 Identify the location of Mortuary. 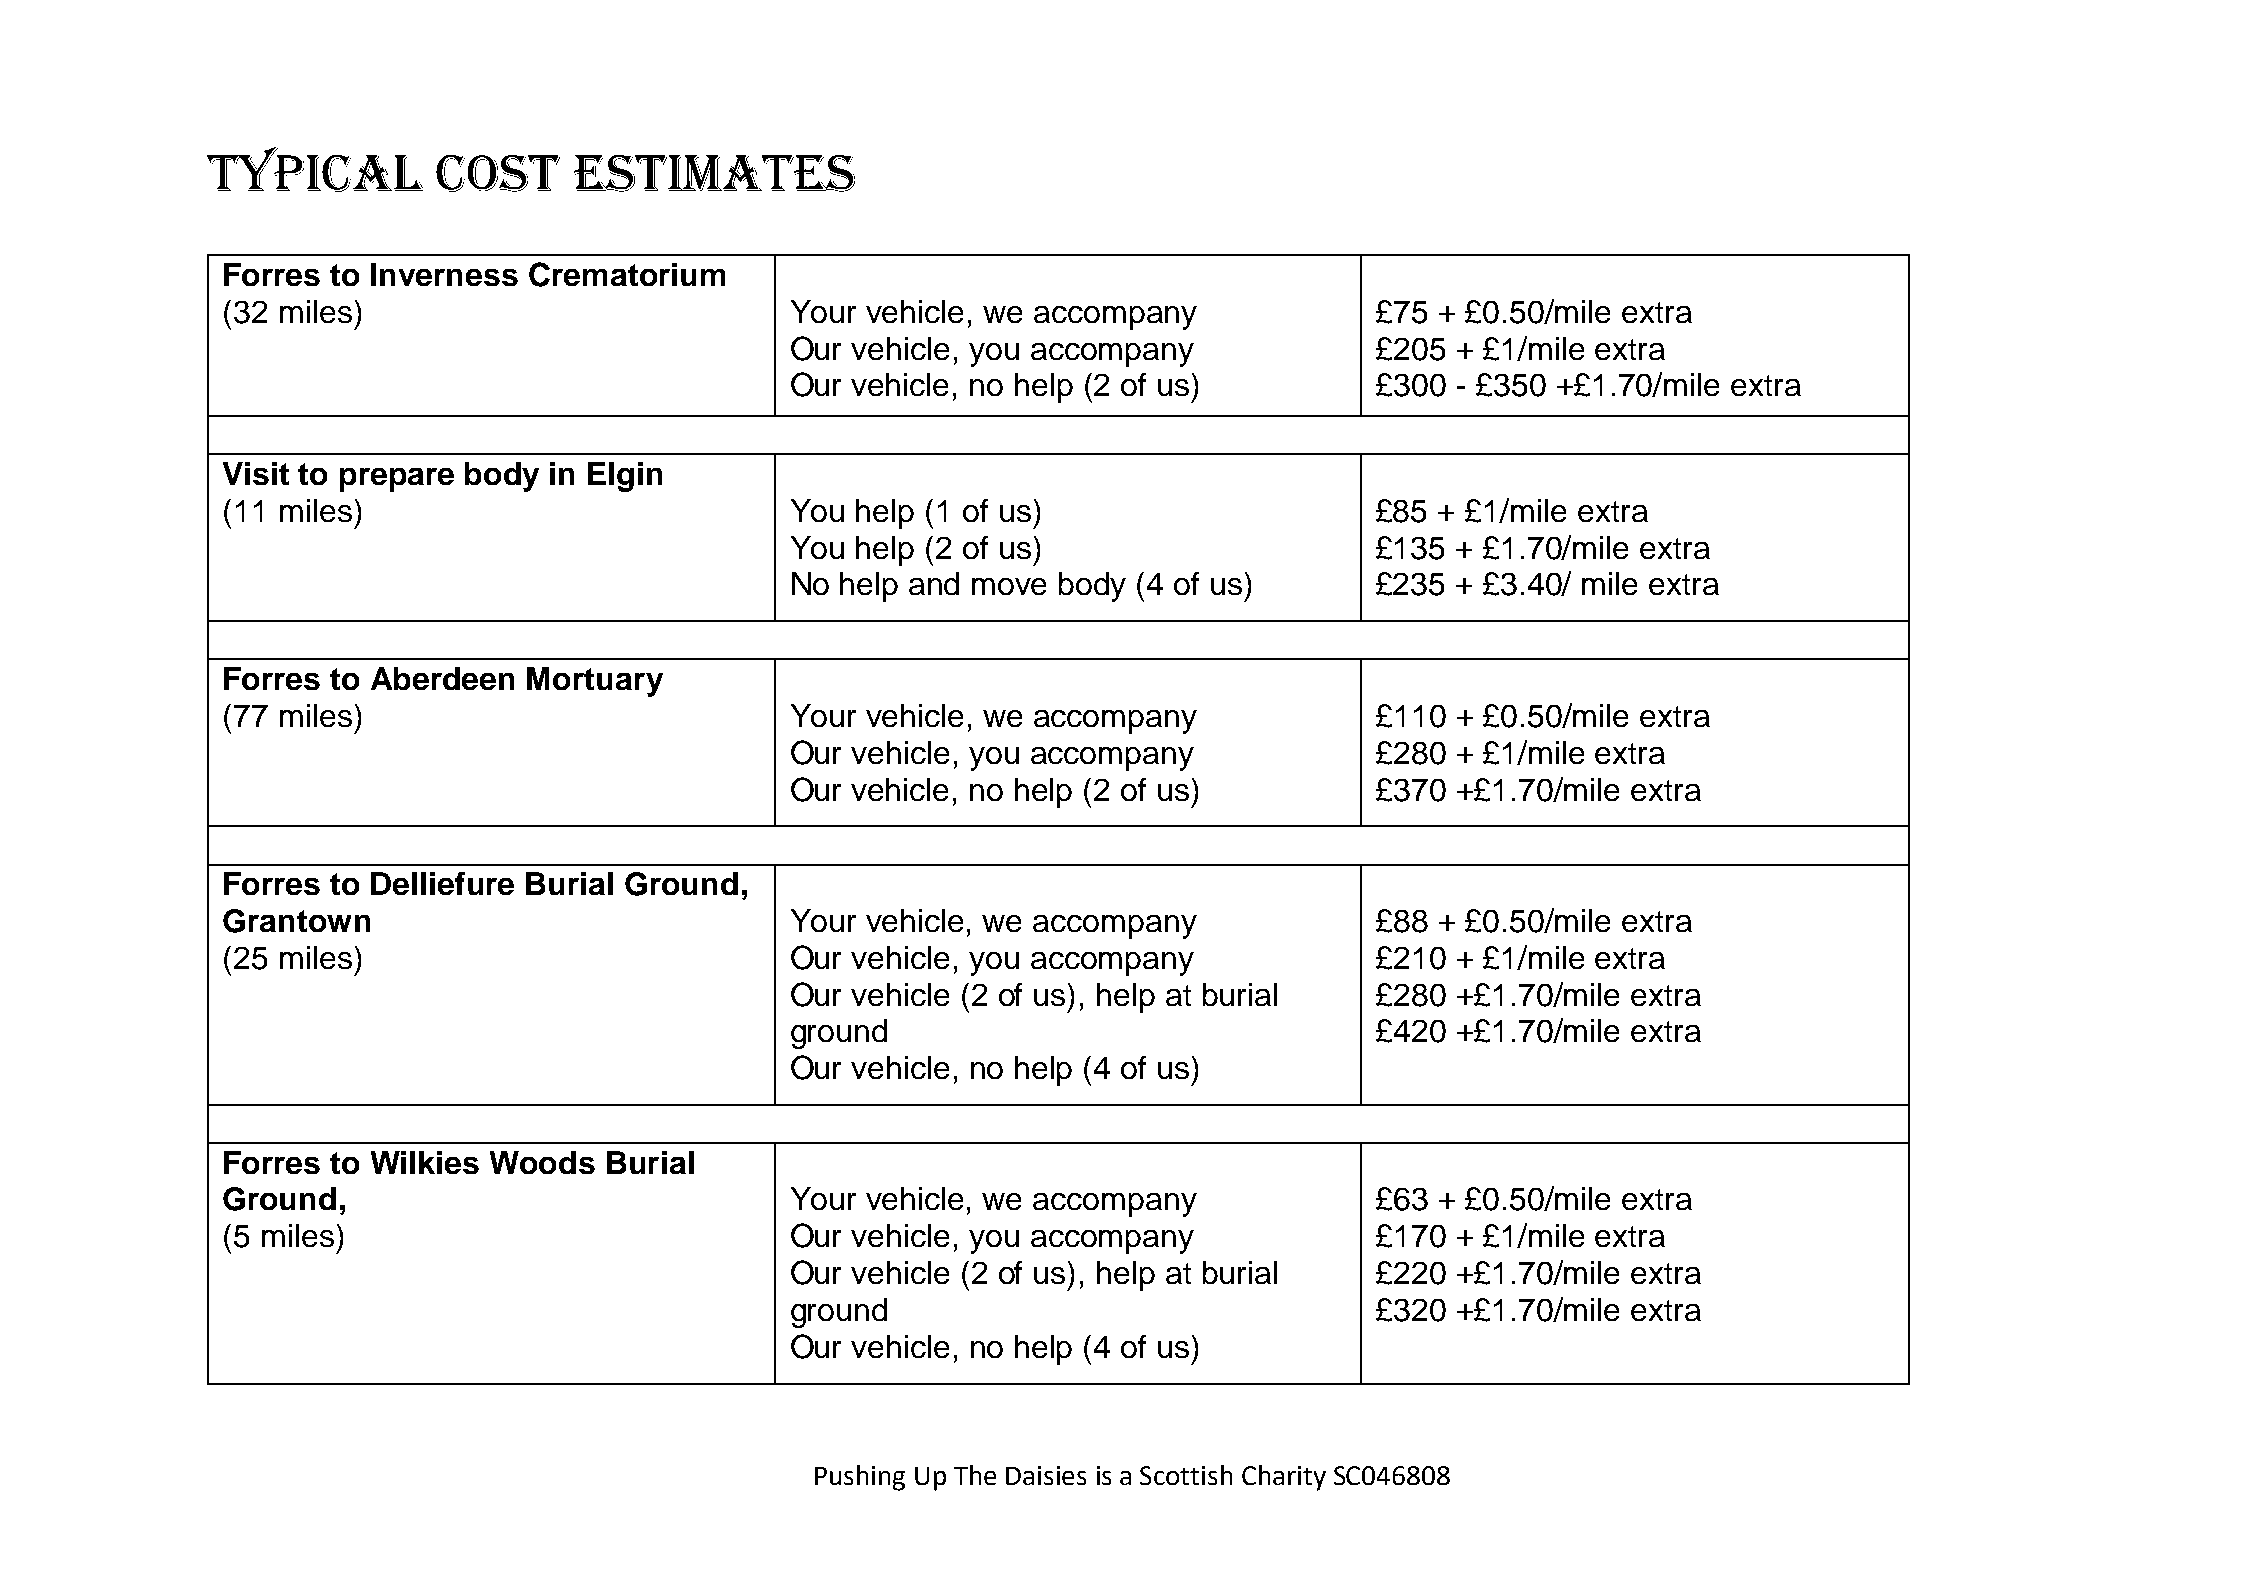
(595, 682).
